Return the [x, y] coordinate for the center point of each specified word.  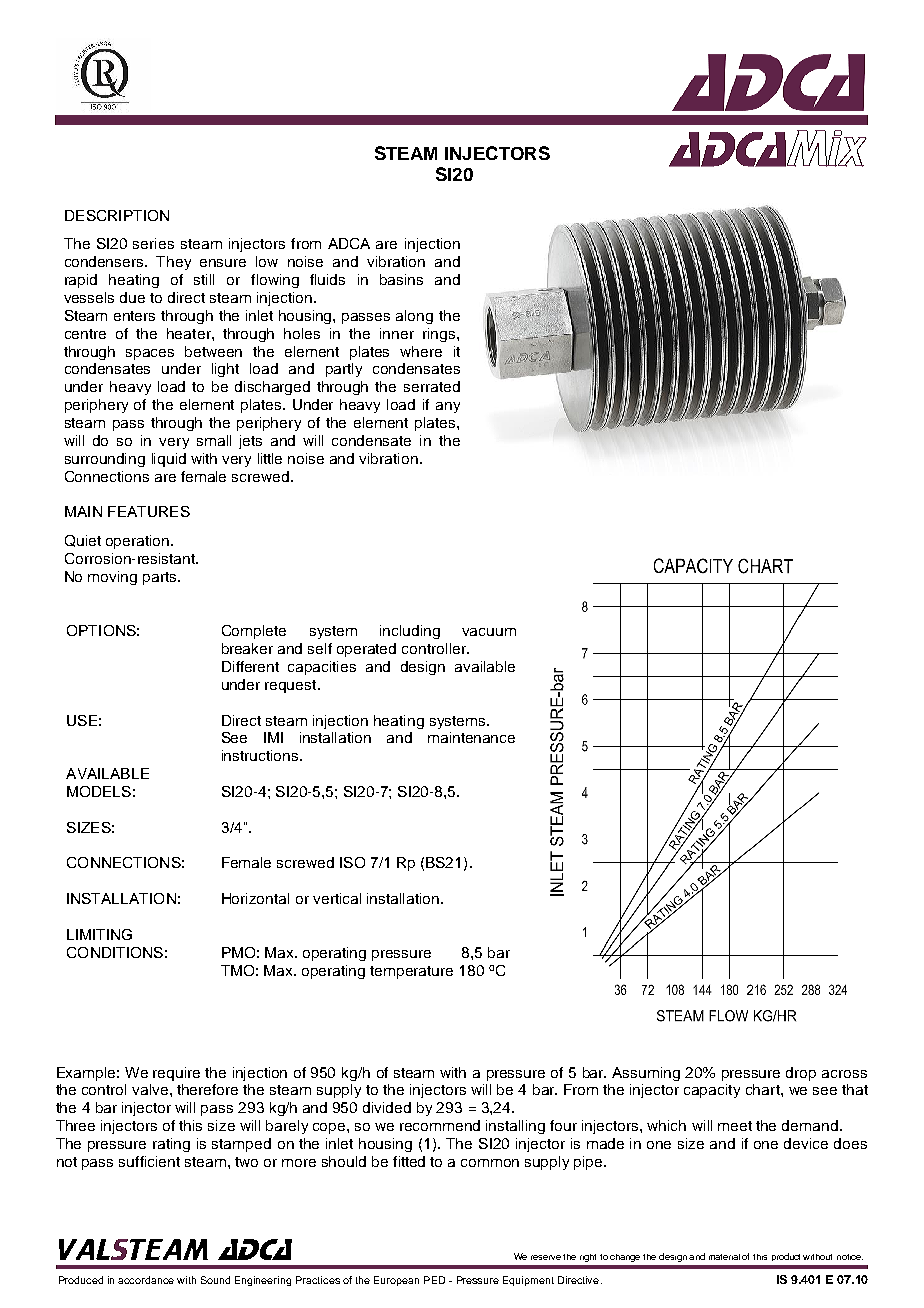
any [448, 407]
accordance [146, 1280]
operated [366, 650]
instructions [261, 755]
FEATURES [149, 511]
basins [401, 279]
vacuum [489, 632]
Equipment [528, 1281]
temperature [411, 972]
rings [440, 335]
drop [801, 1074]
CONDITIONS [115, 952]
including [410, 632]
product [786, 1257]
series [153, 243]
